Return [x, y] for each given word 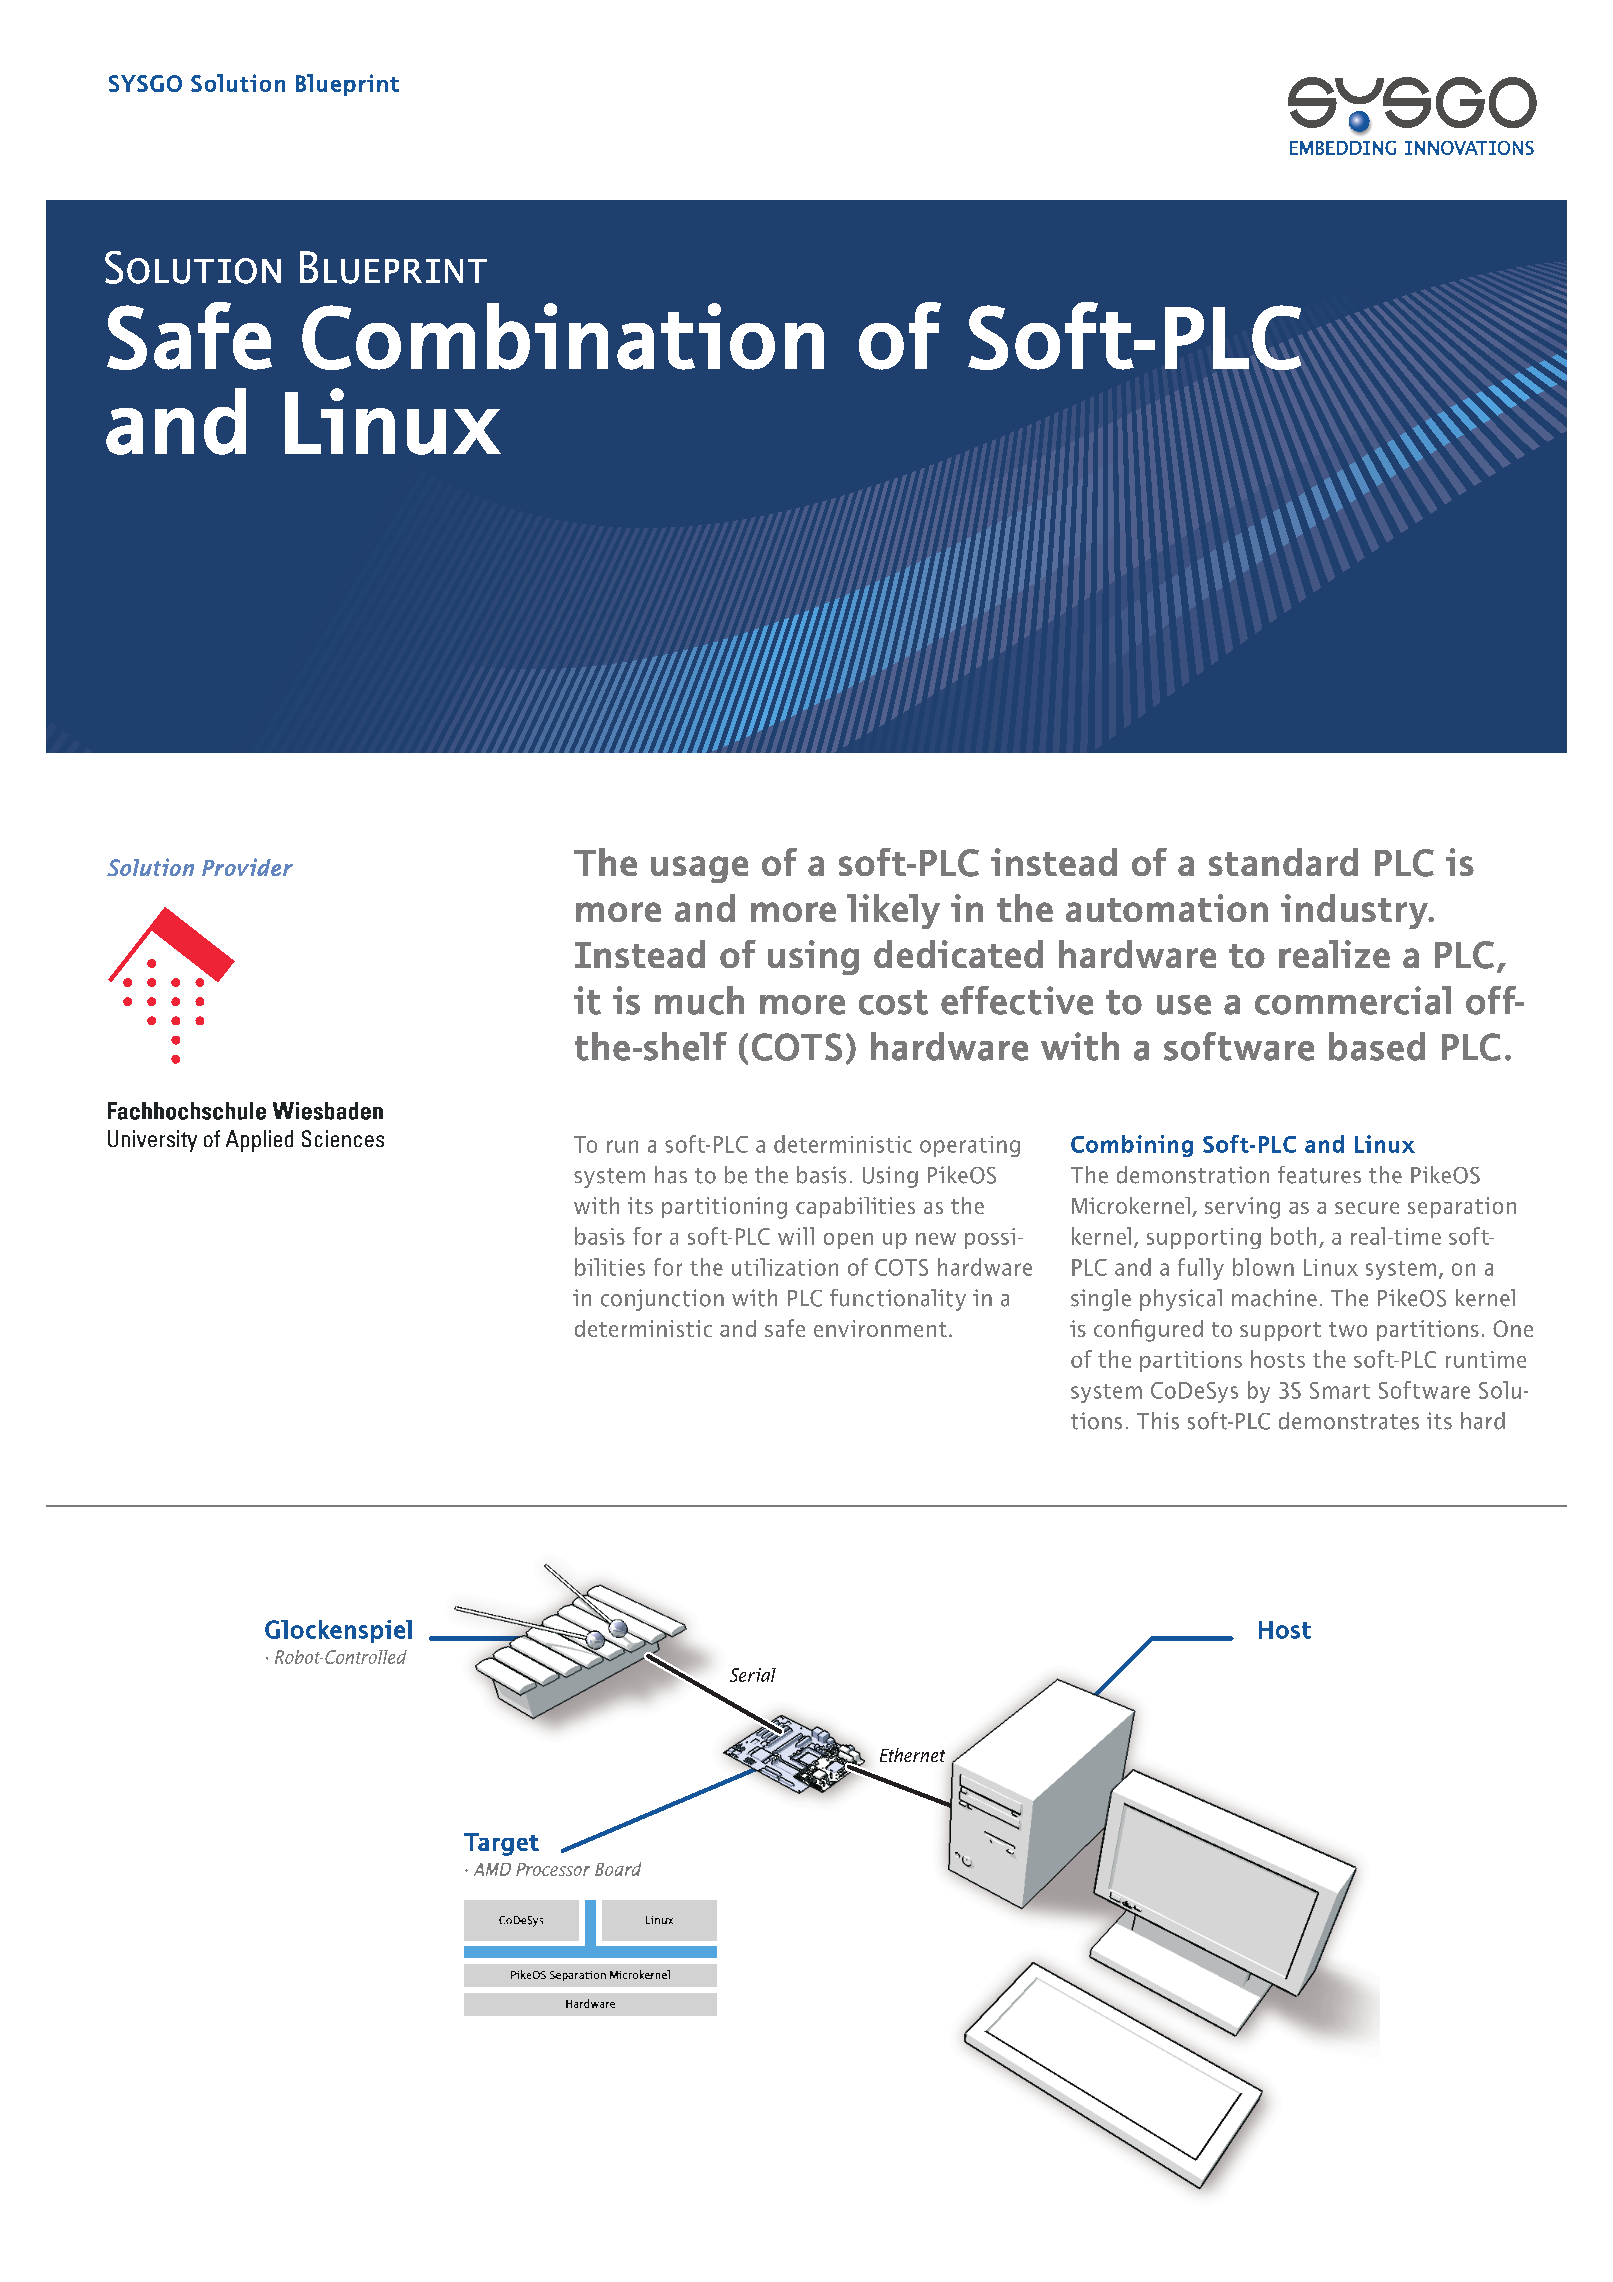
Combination [563, 336]
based [1377, 1046]
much [699, 1000]
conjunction [662, 1300]
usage [699, 869]
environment [880, 1328]
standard [1283, 862]
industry [1355, 911]
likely [893, 911]
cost [893, 1002]
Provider [247, 867]
